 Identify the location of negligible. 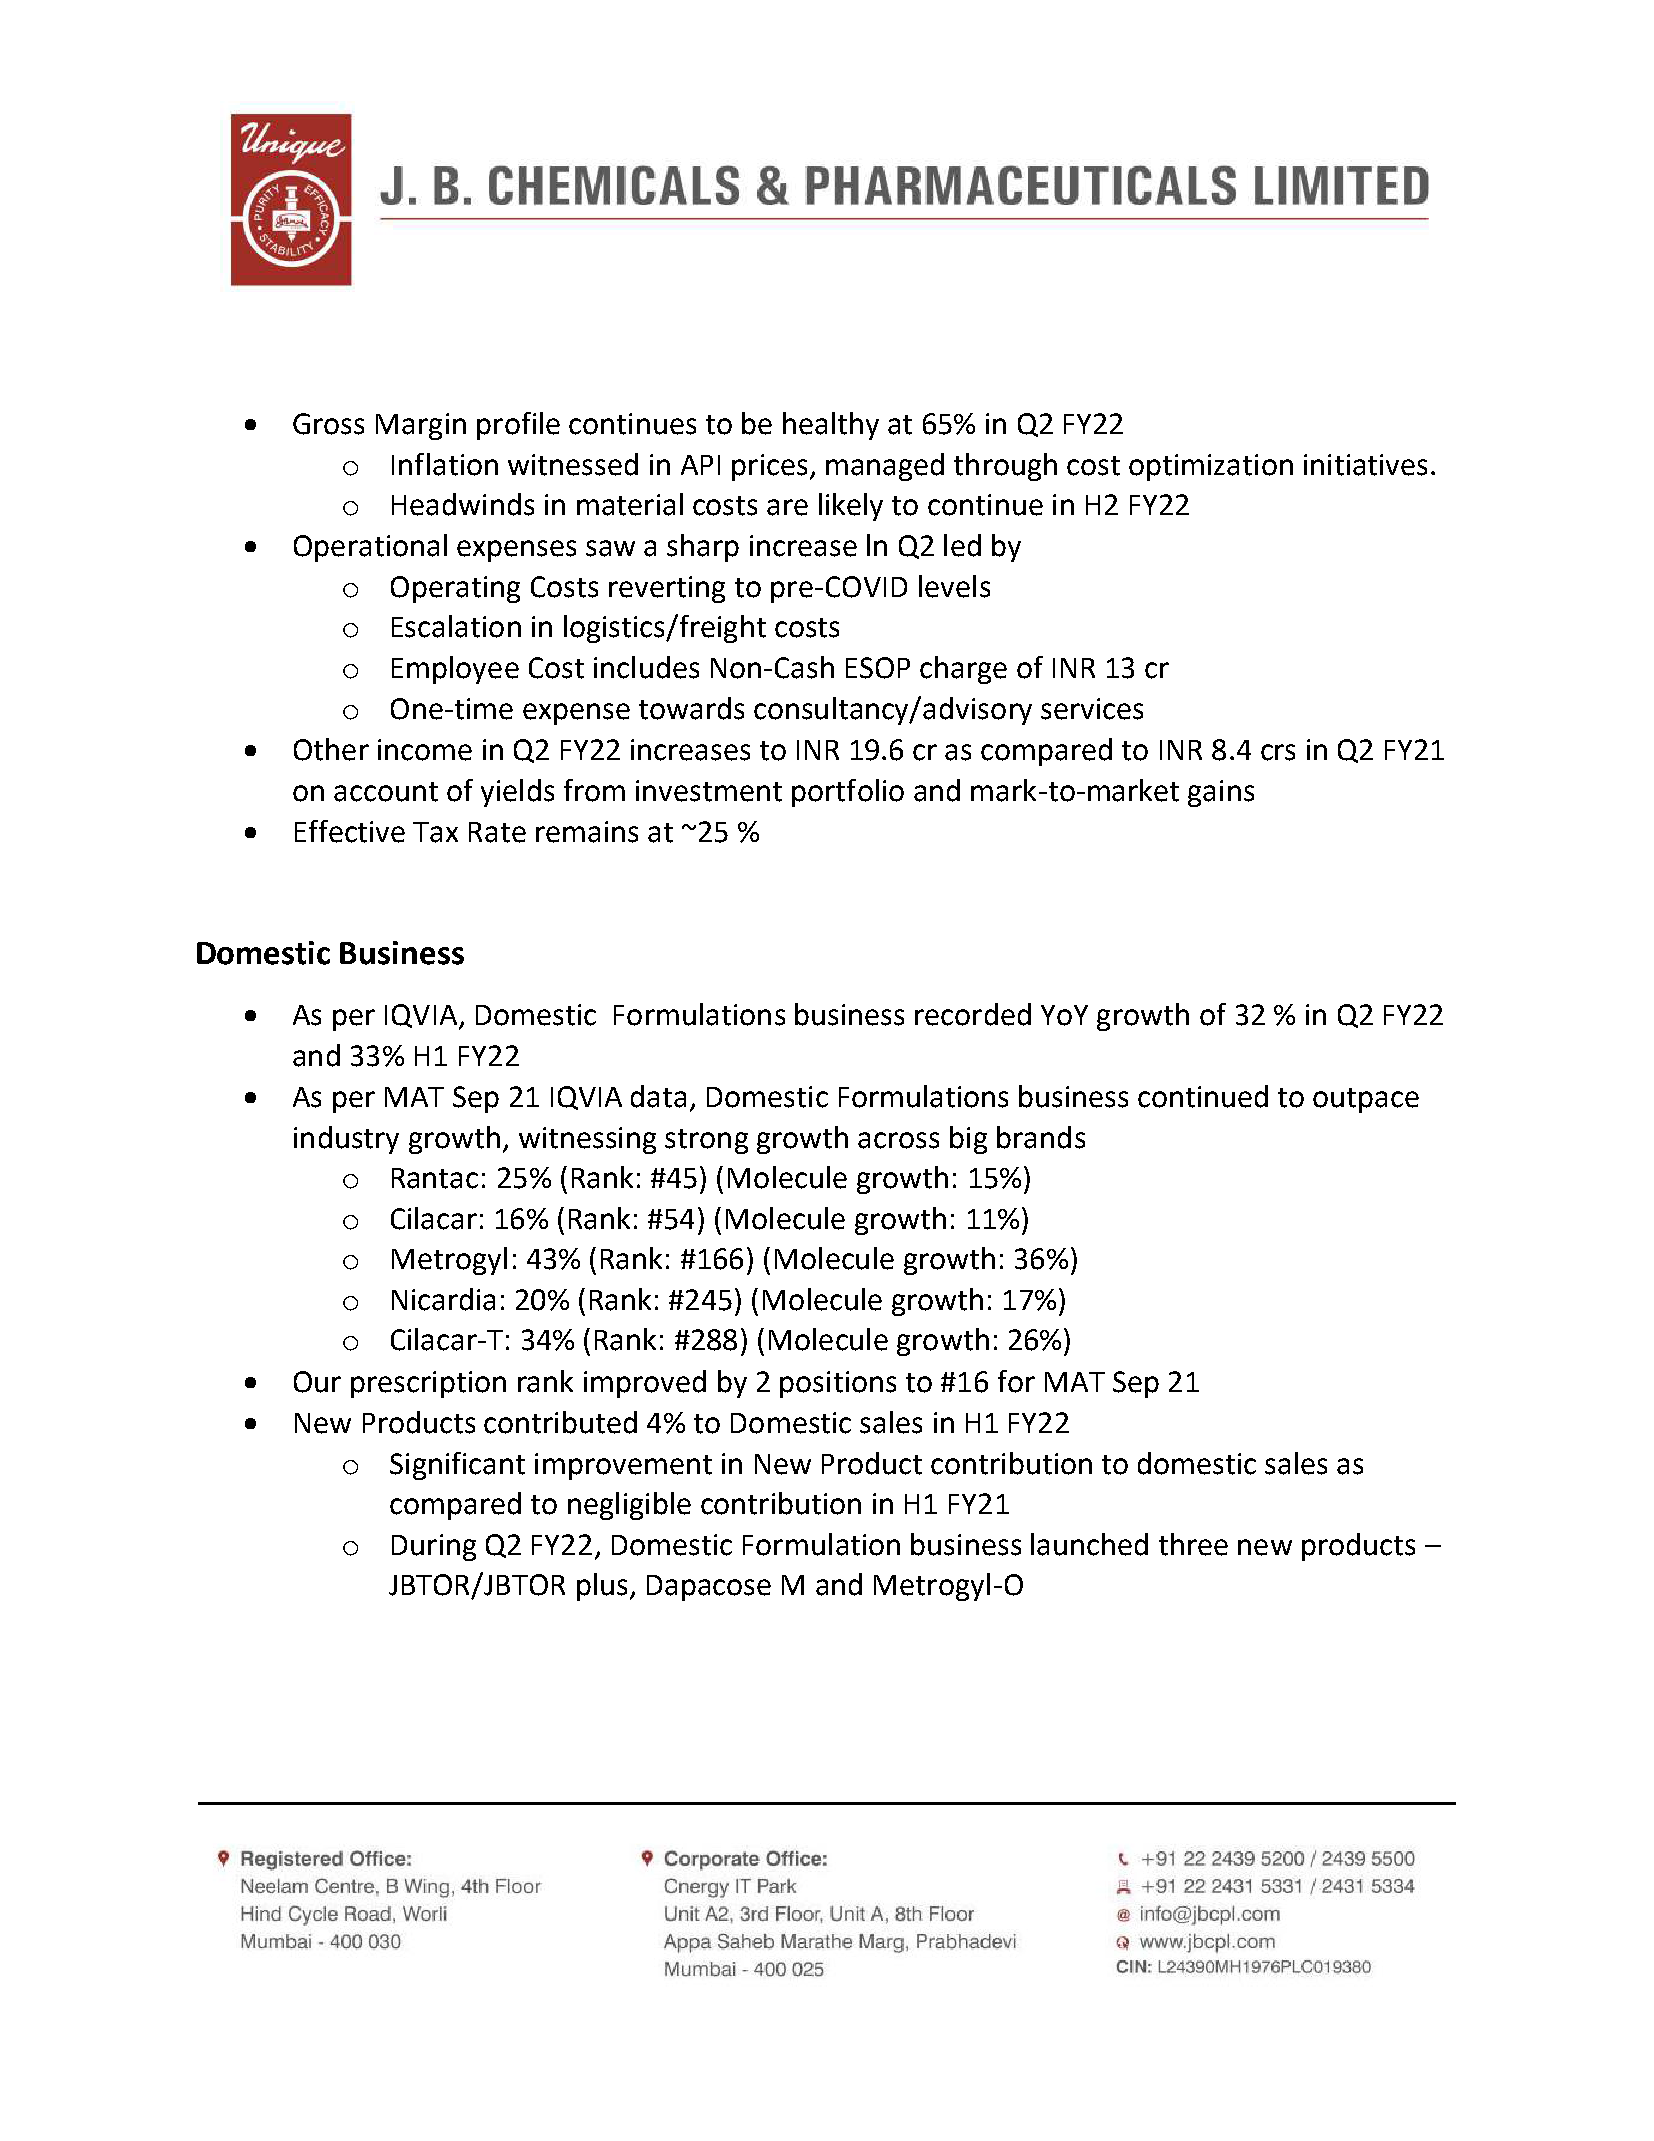
(629, 1506).
